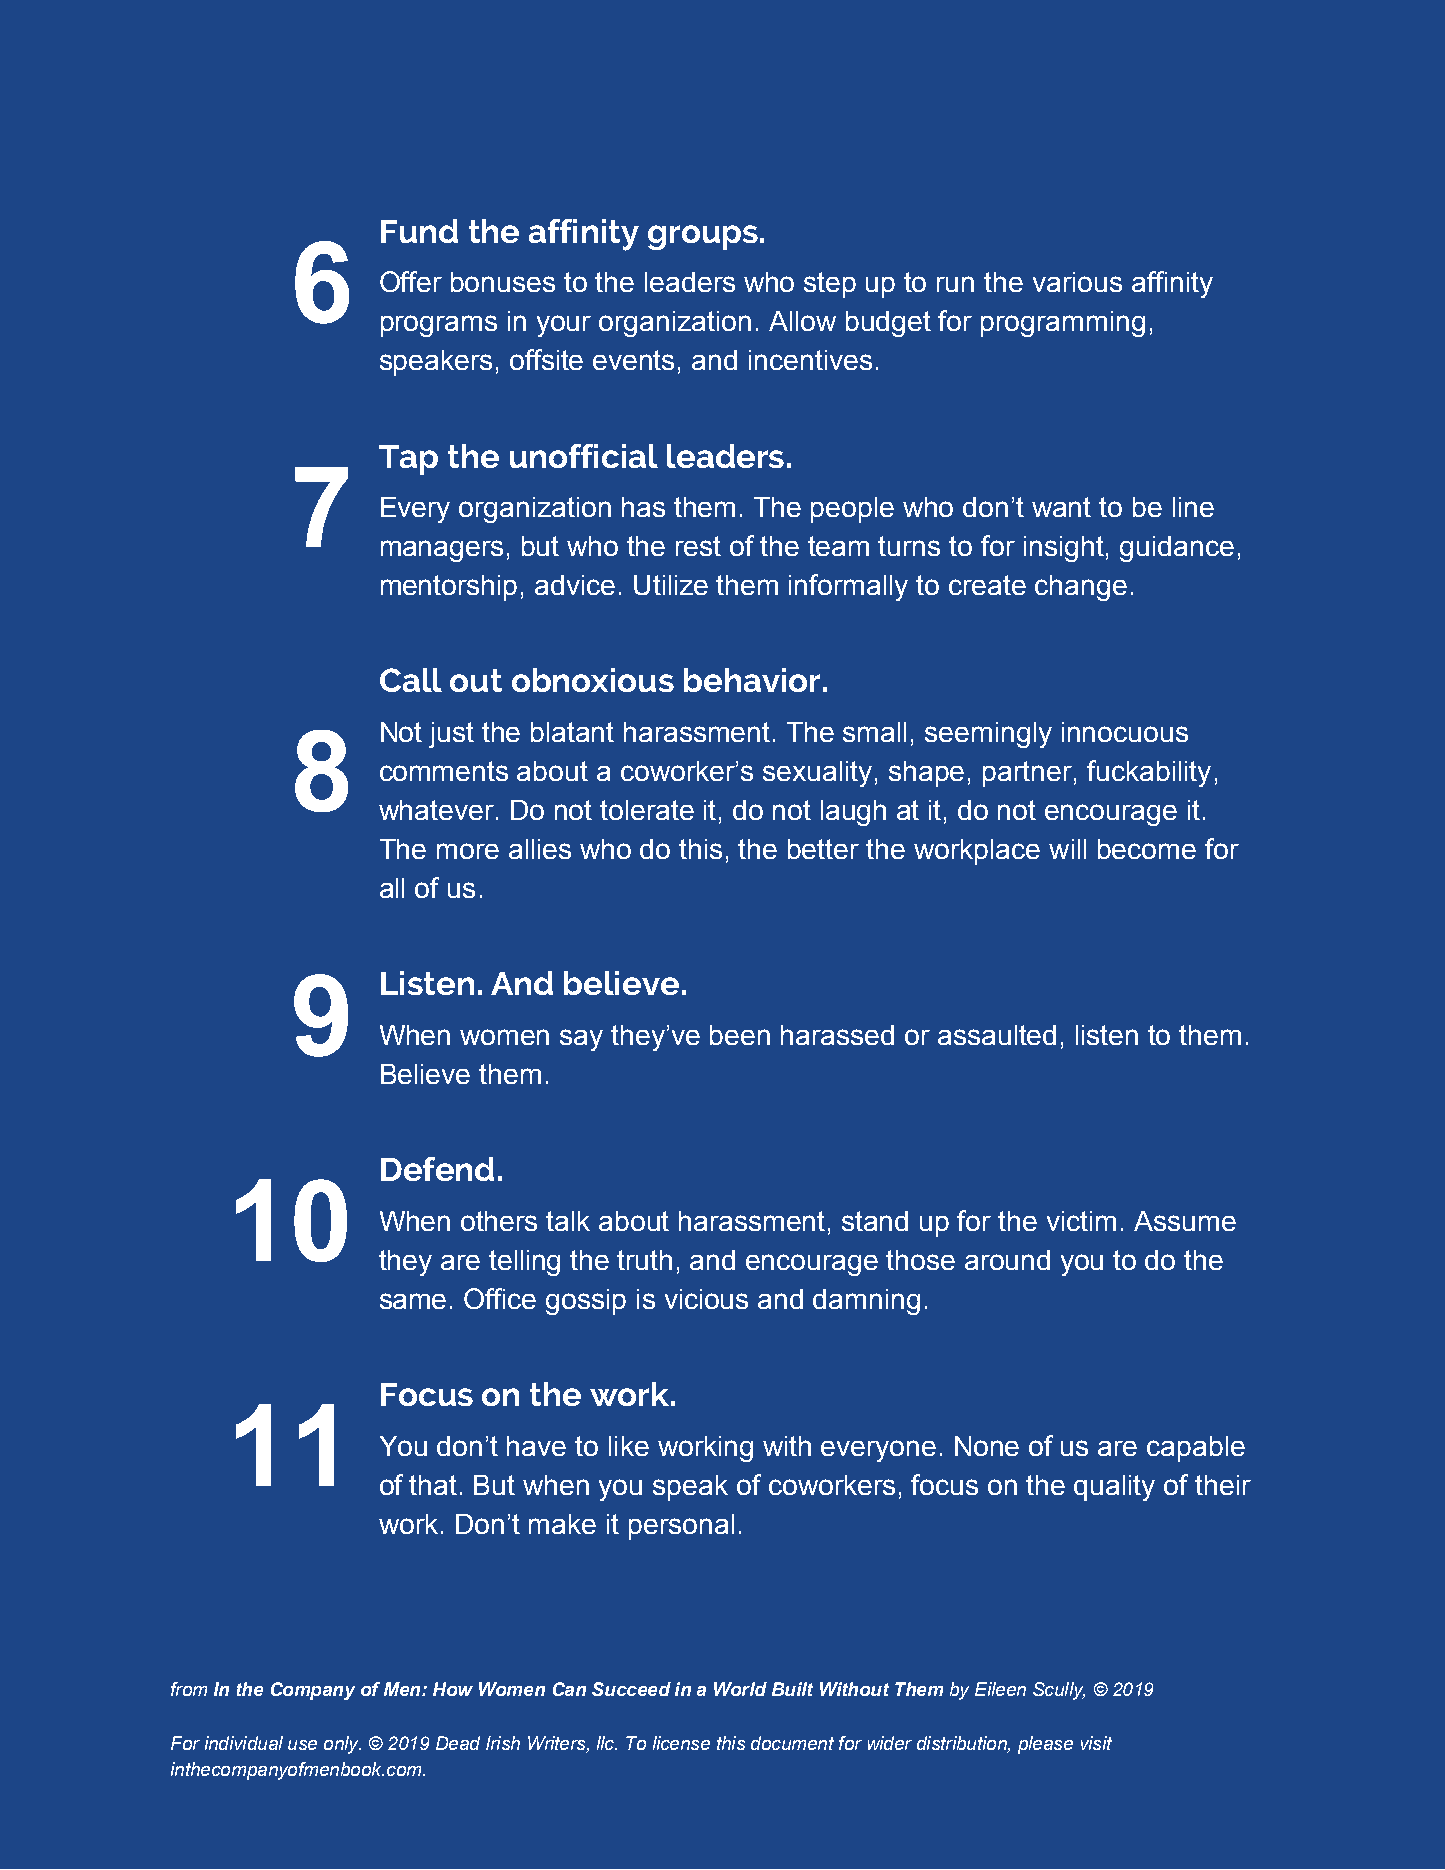  I want to click on assaulted, so click(997, 1035).
